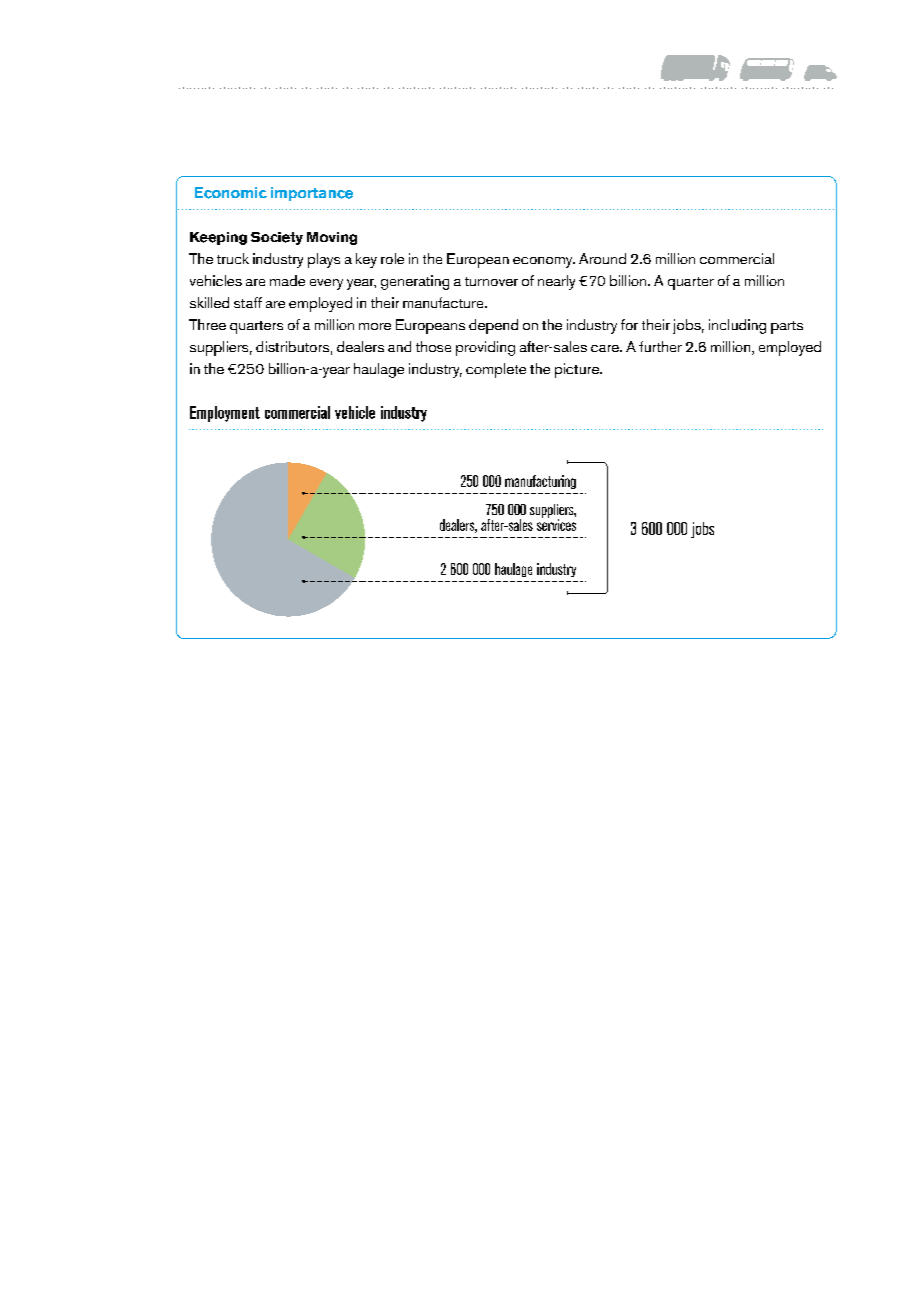  What do you see at coordinates (312, 194) in the image?
I see `importance` at bounding box center [312, 194].
